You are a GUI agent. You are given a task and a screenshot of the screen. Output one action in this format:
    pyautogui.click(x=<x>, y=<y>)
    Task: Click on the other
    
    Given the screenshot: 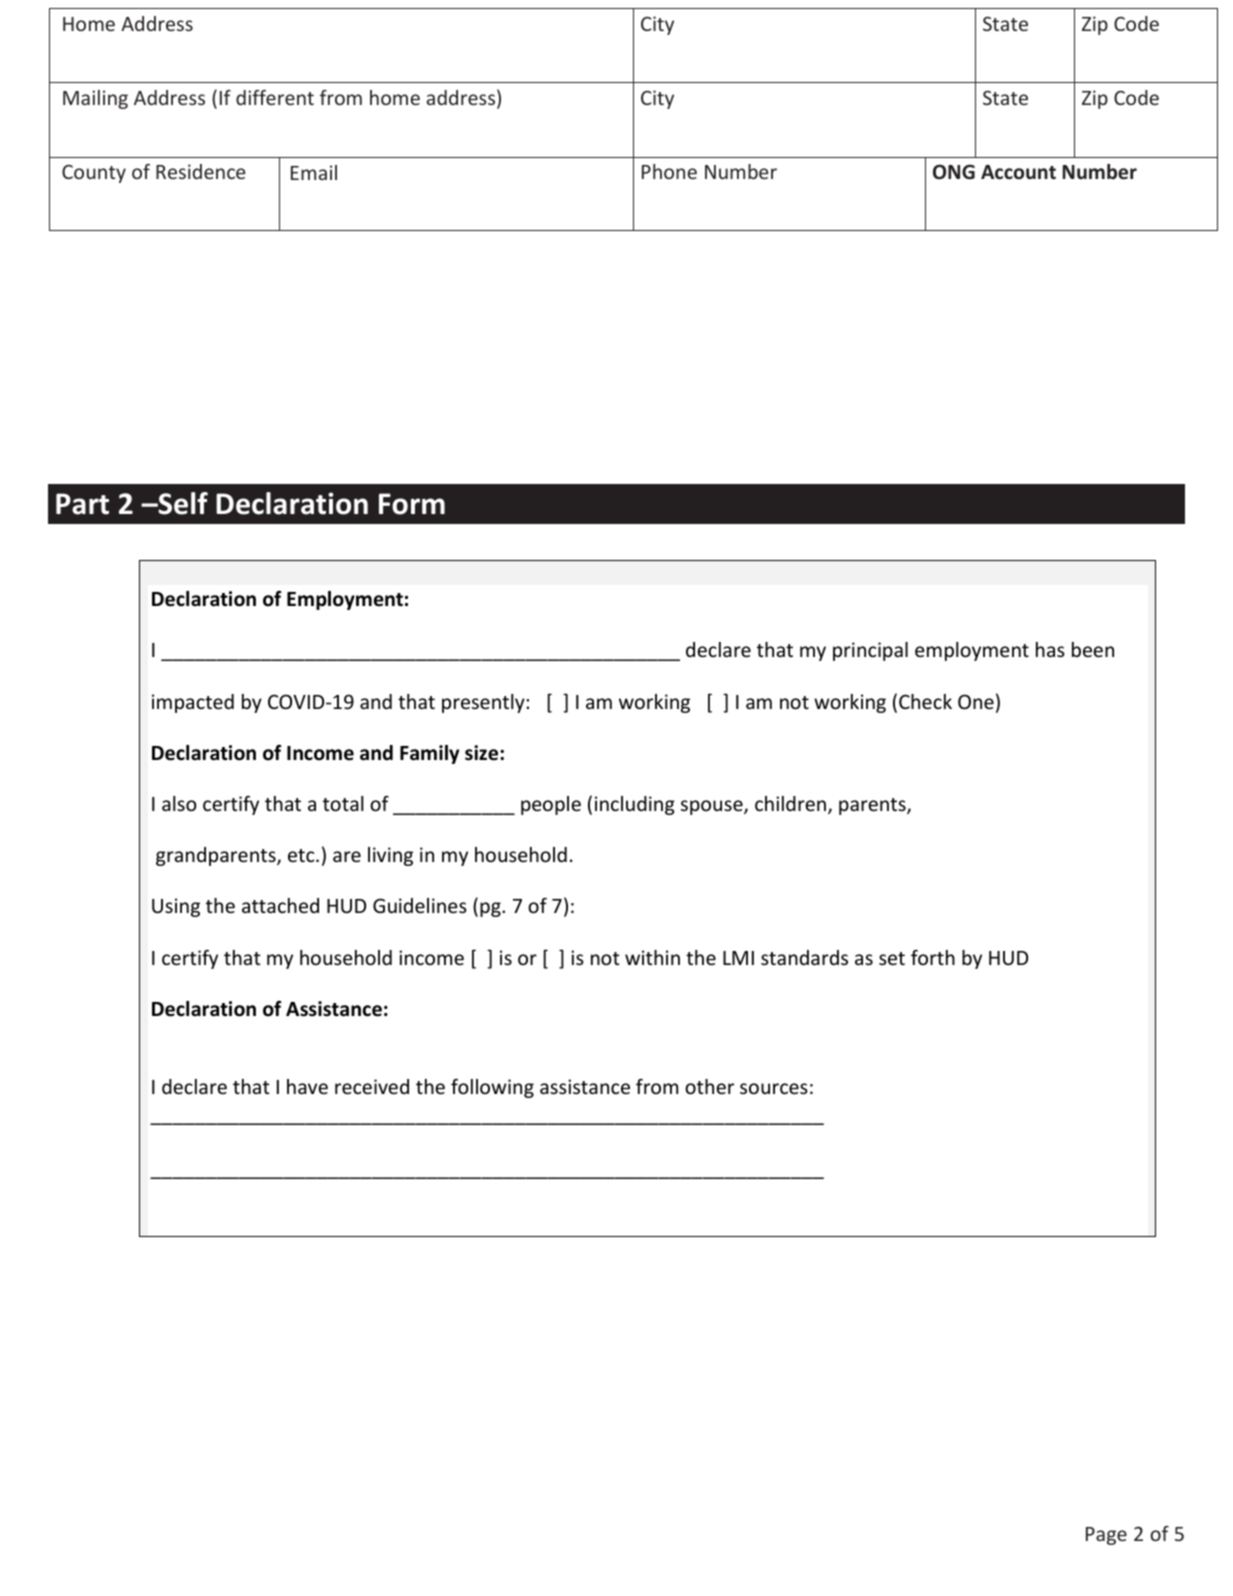 What is the action you would take?
    pyautogui.click(x=709, y=1086)
